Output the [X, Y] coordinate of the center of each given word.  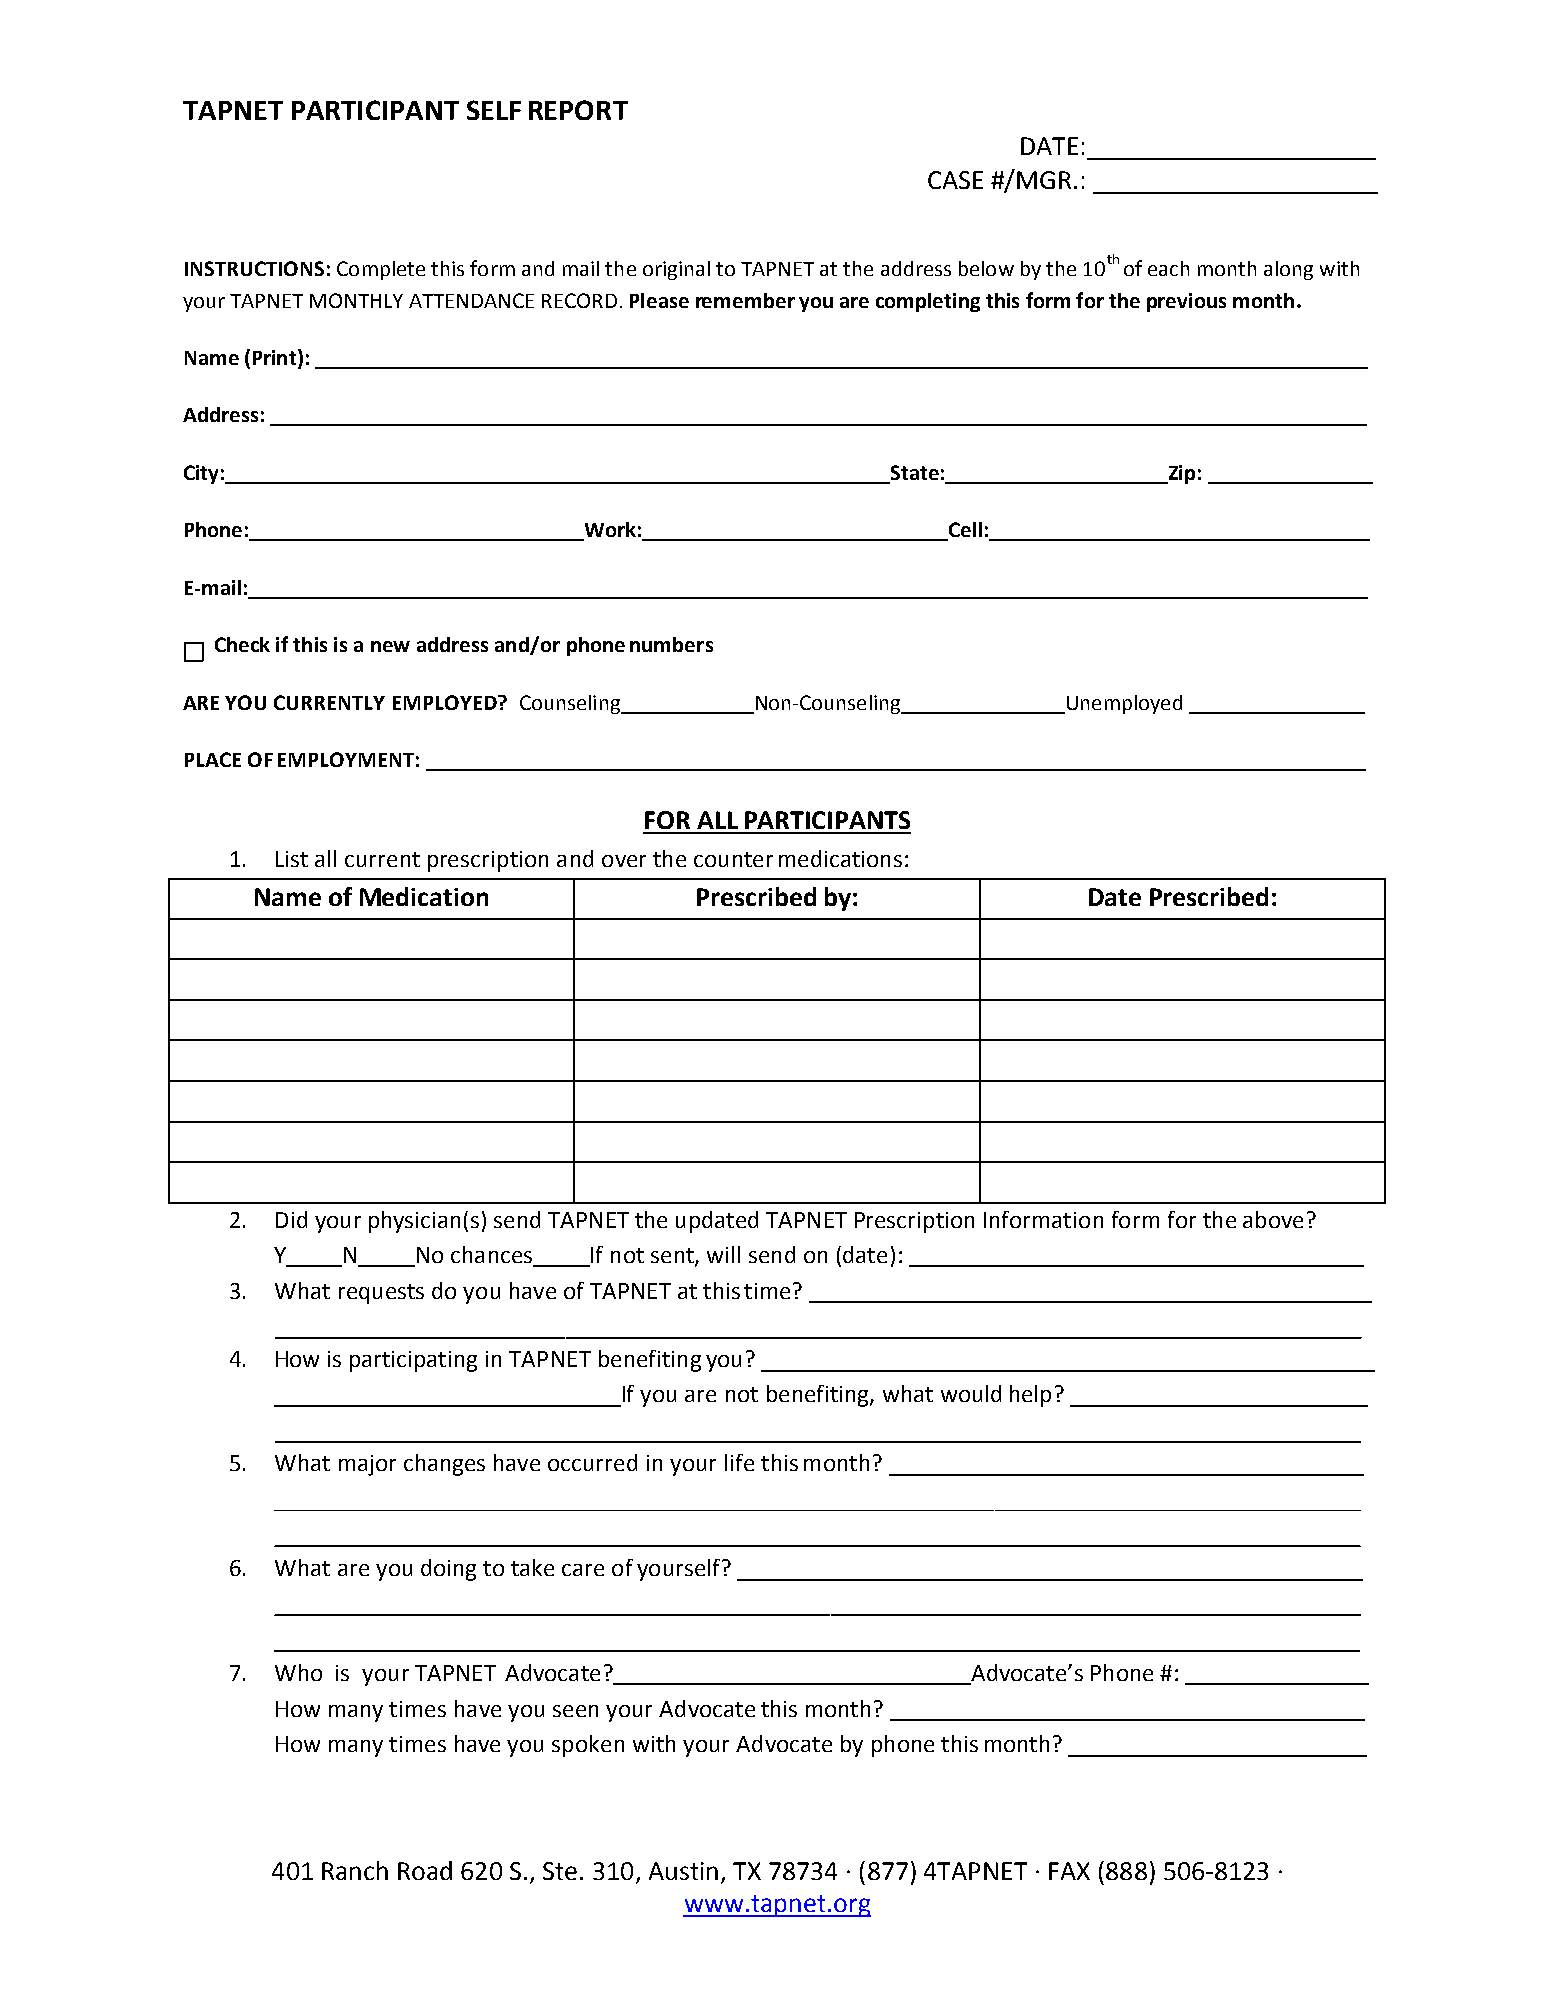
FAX [1069, 1871]
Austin [683, 1871]
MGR [1044, 180]
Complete [381, 270]
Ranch [355, 1870]
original [676, 270]
